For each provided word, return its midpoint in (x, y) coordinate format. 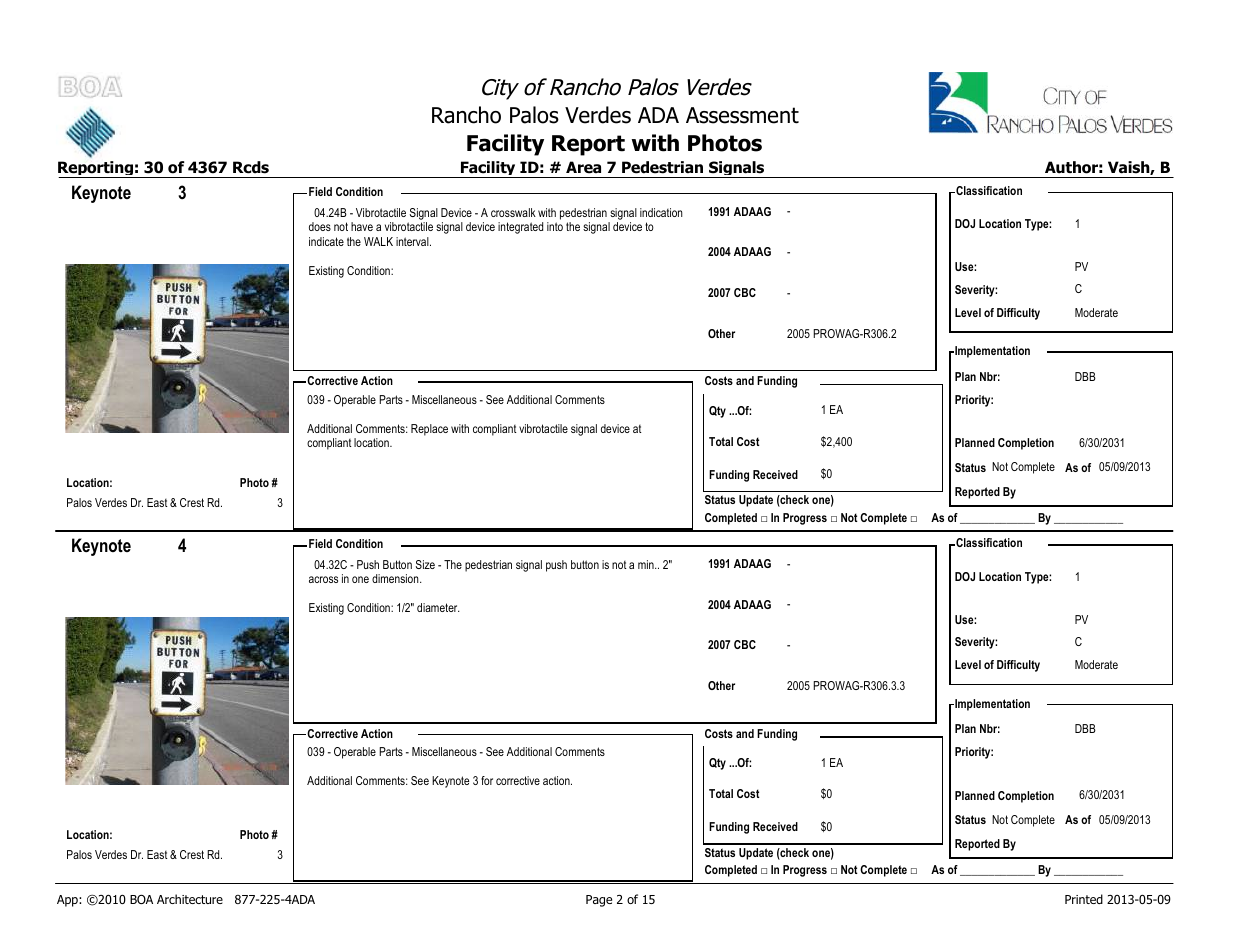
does (320, 226)
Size (425, 564)
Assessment (742, 115)
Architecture (190, 899)
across (323, 579)
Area (583, 167)
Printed (1084, 899)
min (647, 564)
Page (599, 901)
